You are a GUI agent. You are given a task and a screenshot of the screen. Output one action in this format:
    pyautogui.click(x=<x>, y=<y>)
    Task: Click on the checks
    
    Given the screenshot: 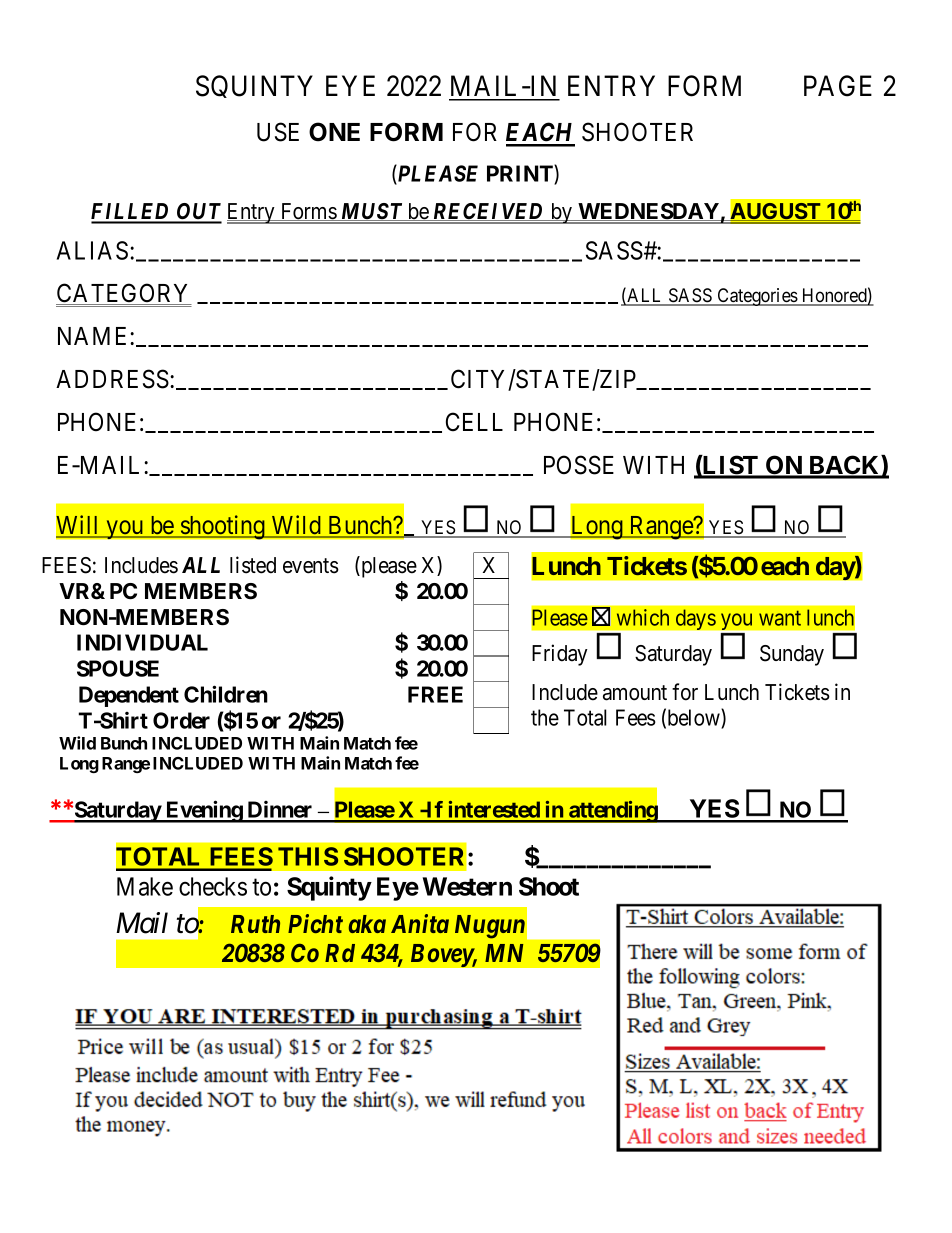 What is the action you would take?
    pyautogui.click(x=213, y=886)
